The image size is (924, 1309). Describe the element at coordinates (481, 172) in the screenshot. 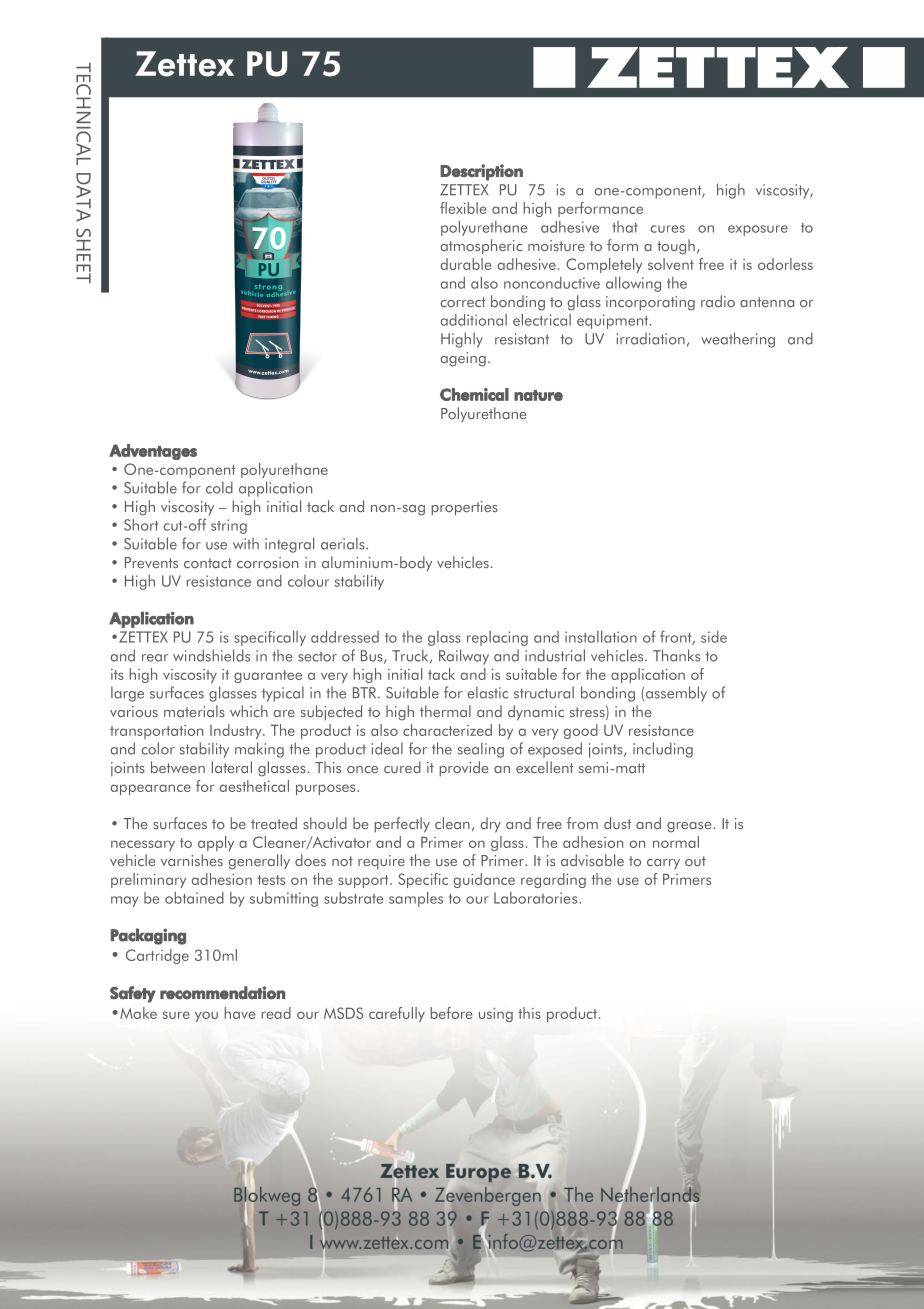

I see `Description` at that location.
